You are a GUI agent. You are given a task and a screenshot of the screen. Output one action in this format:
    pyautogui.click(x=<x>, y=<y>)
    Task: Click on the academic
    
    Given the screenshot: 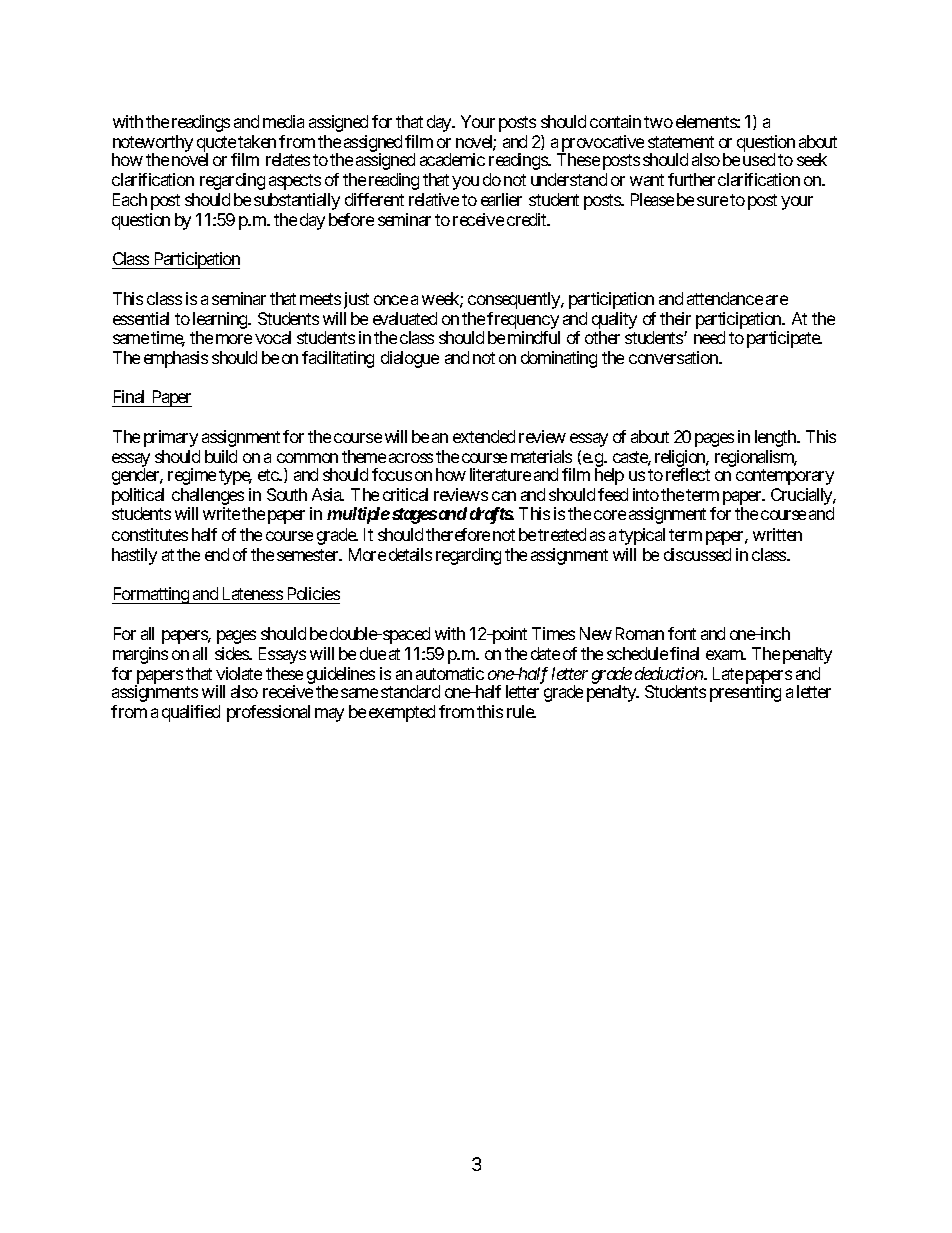 What is the action you would take?
    pyautogui.click(x=452, y=159)
